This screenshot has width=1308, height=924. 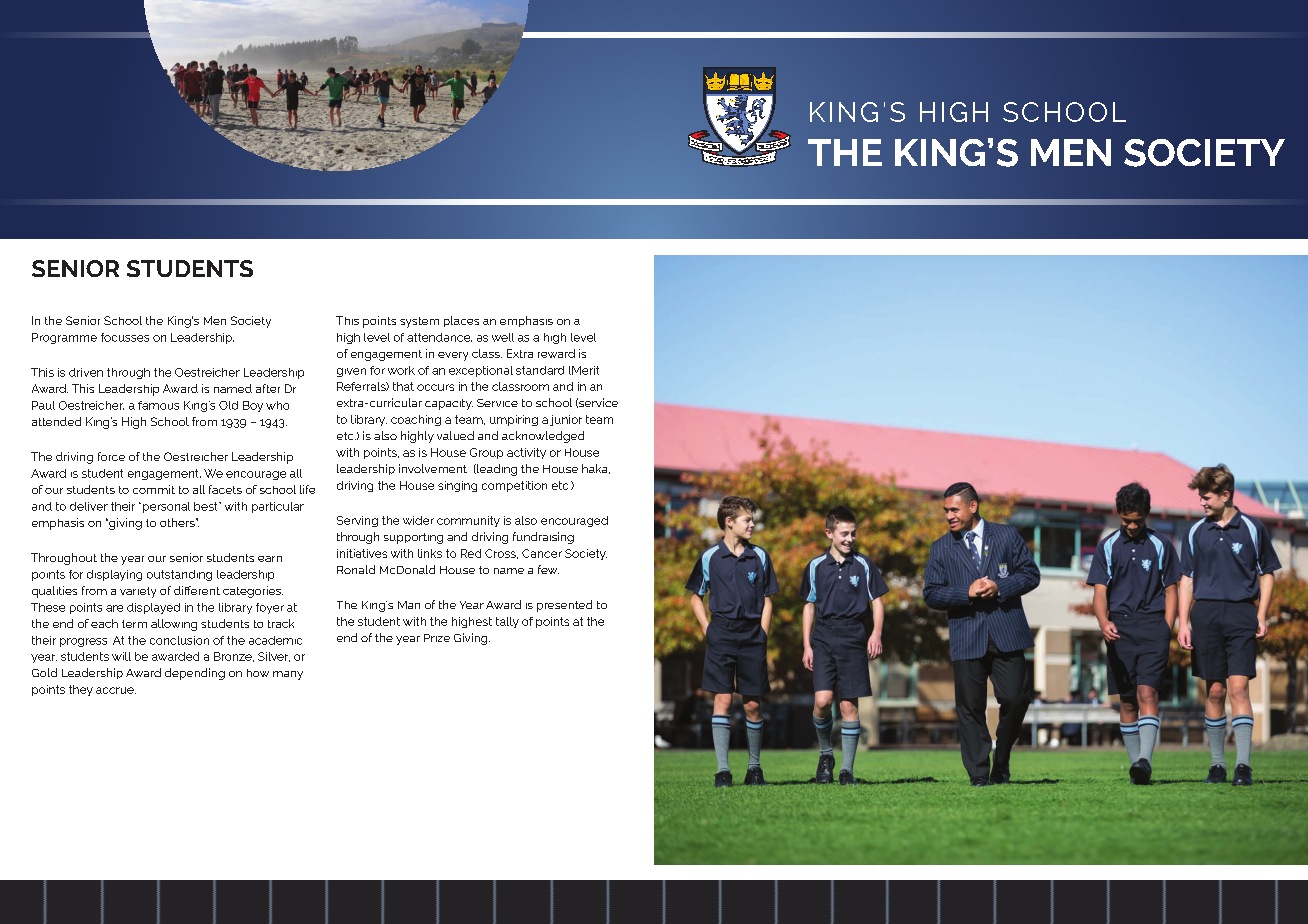 What do you see at coordinates (288, 675) in the screenshot?
I see `many` at bounding box center [288, 675].
